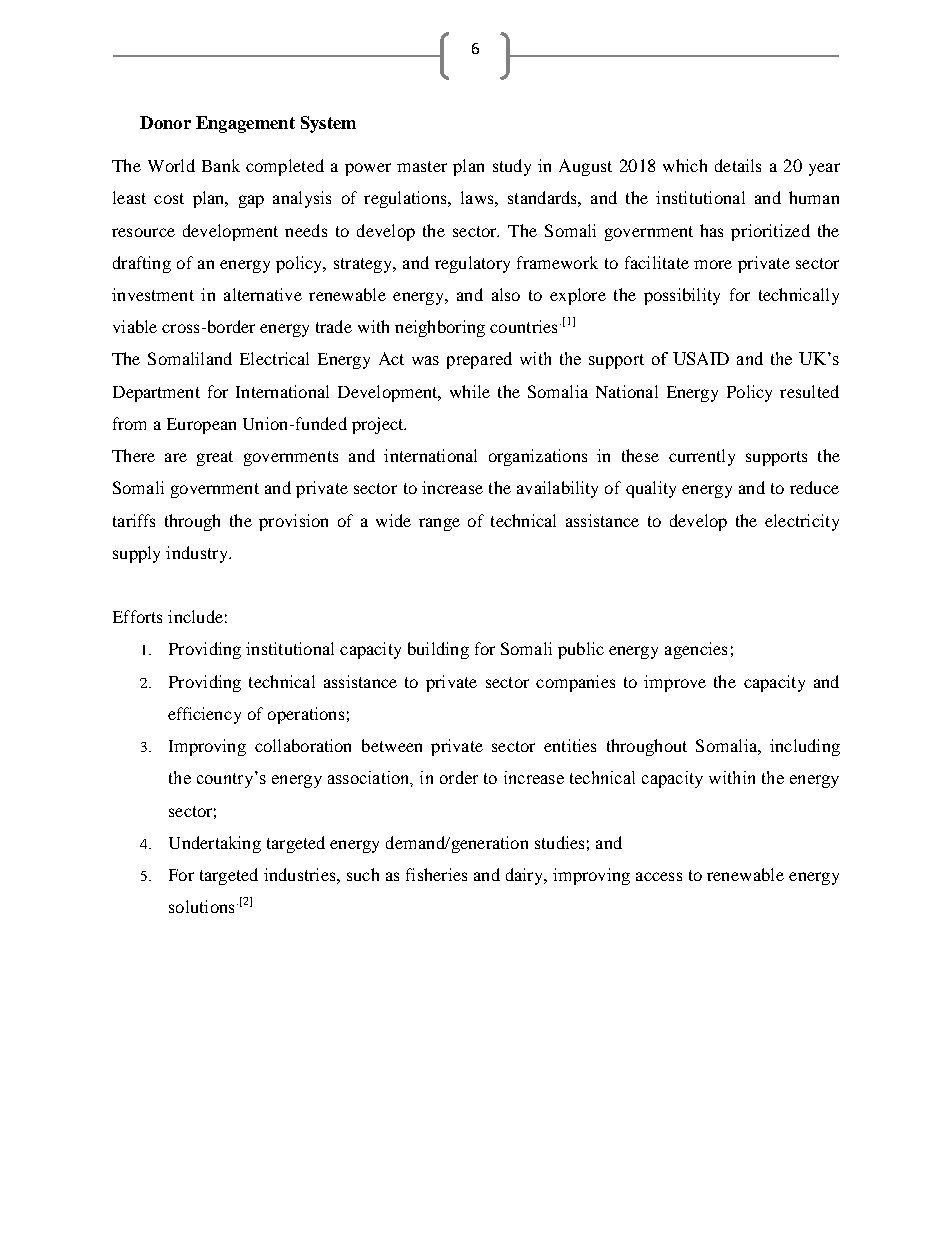 The image size is (952, 1233). What do you see at coordinates (204, 715) in the page?
I see `efficiency` at bounding box center [204, 715].
